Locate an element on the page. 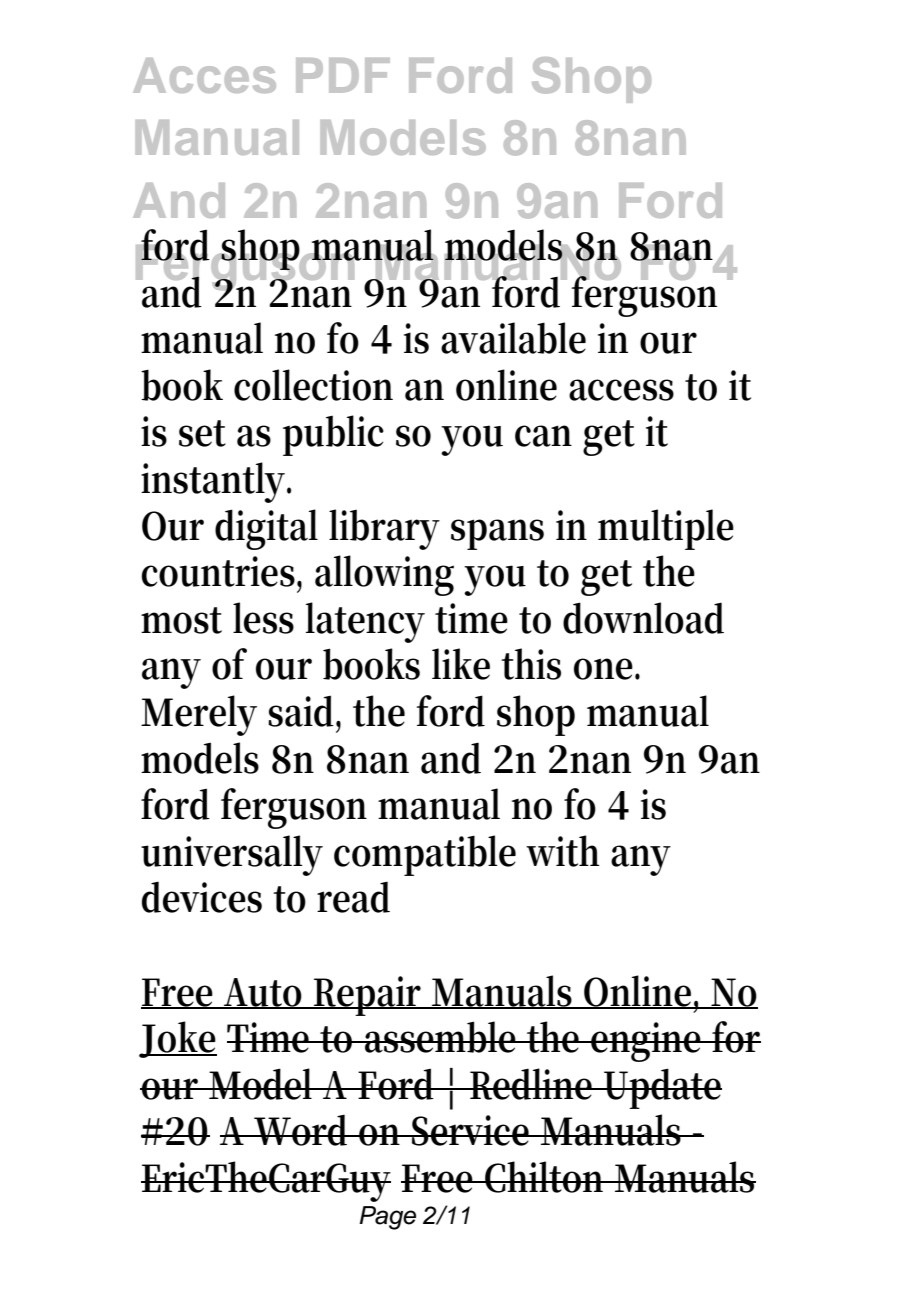  download is located at coordinates (643, 618).
